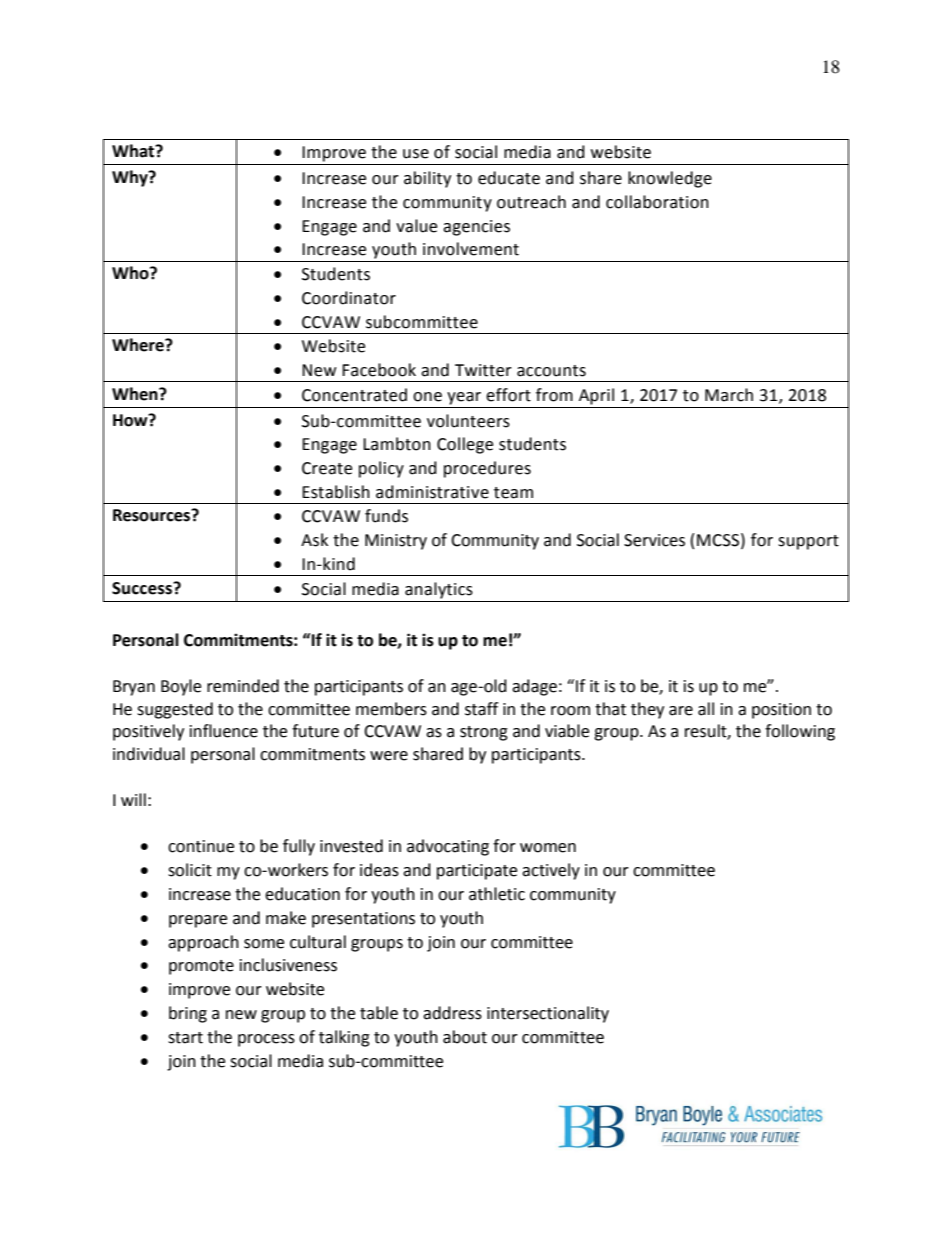  Describe the element at coordinates (439, 590) in the document. I see `analytics` at that location.
